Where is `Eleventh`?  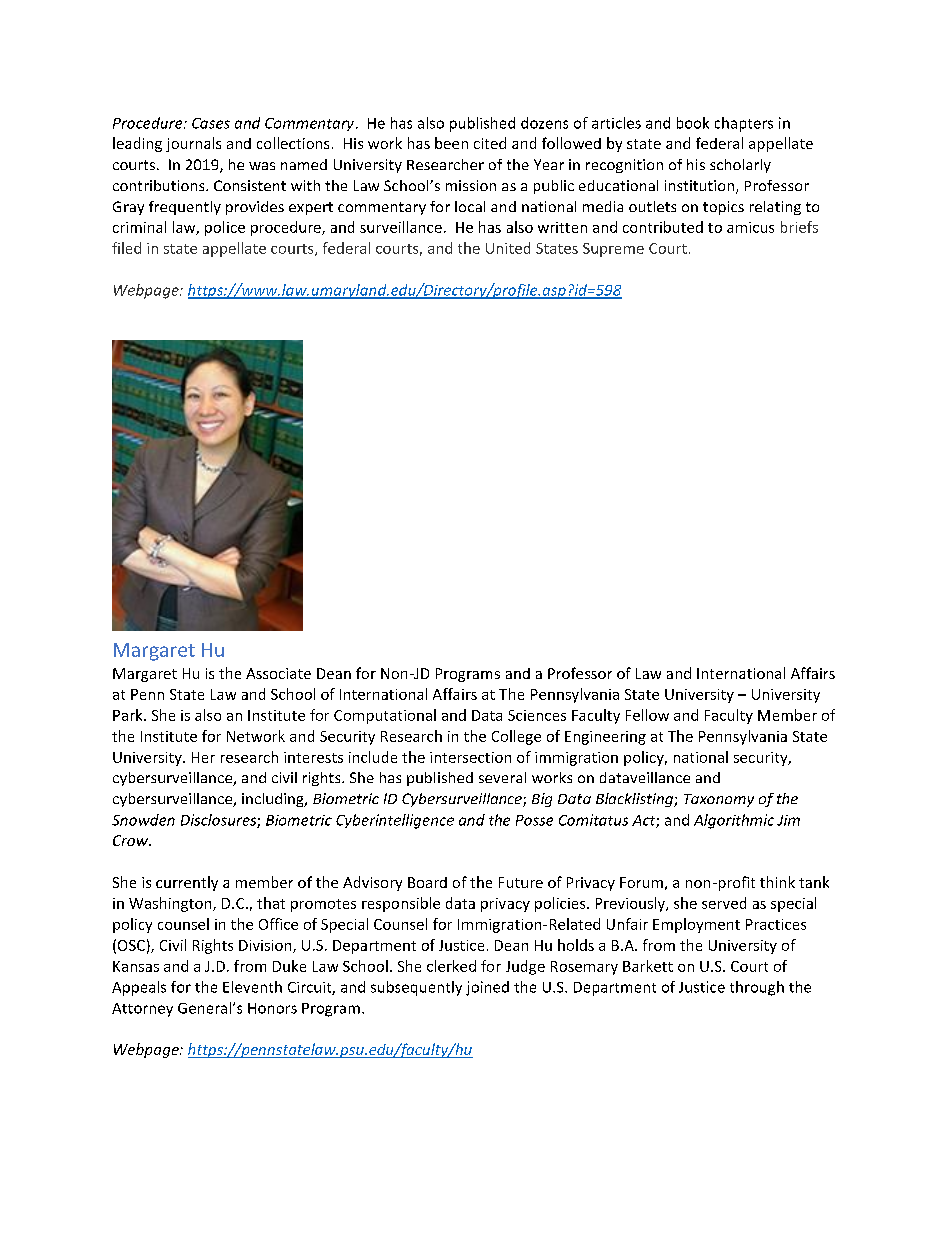 Eleventh is located at coordinates (252, 987).
